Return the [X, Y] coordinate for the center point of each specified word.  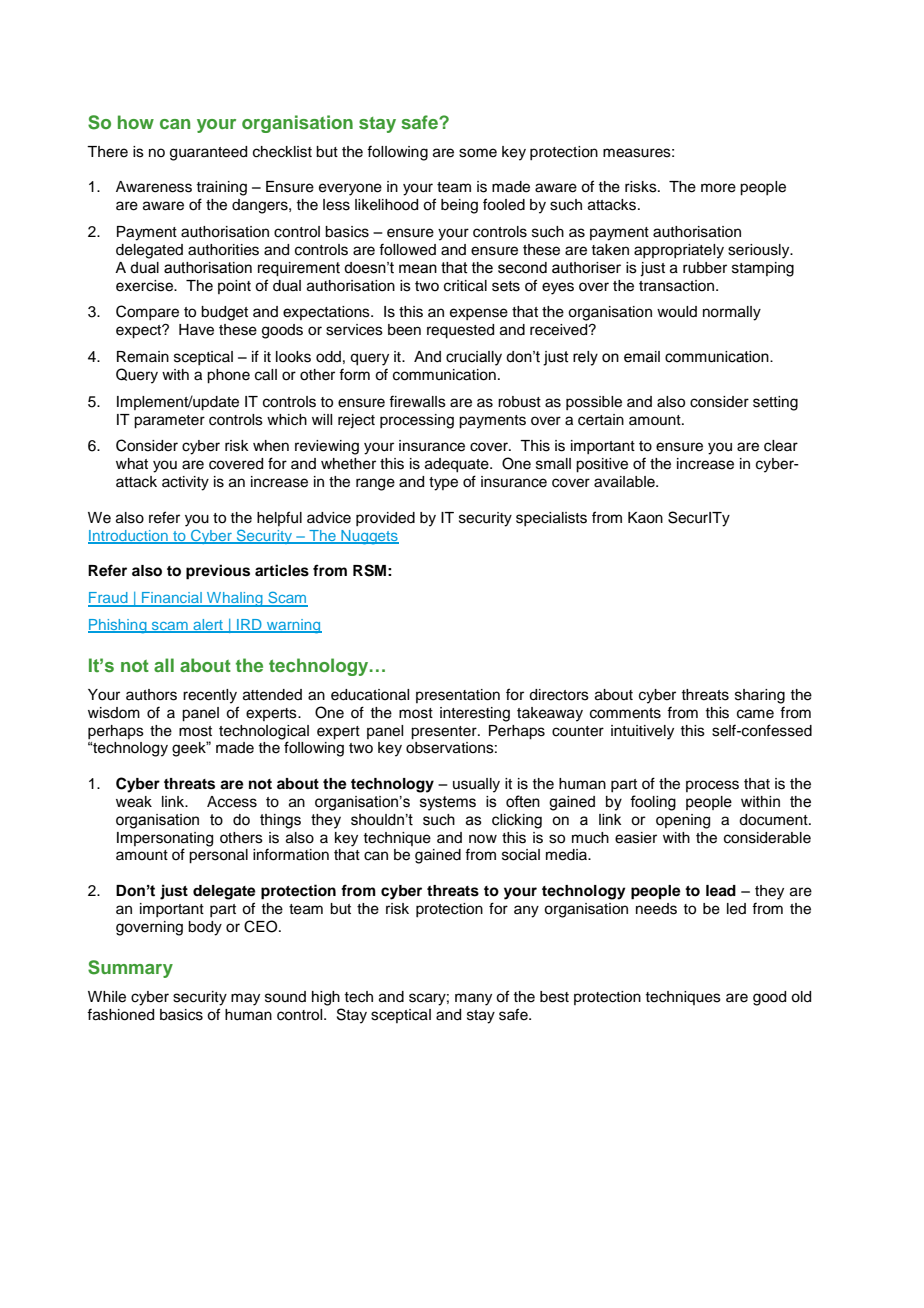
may [245, 999]
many [473, 999]
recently [210, 696]
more [718, 188]
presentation [458, 696]
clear [781, 446]
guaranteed [208, 153]
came [755, 714]
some [478, 153]
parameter [169, 422]
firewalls [417, 401]
